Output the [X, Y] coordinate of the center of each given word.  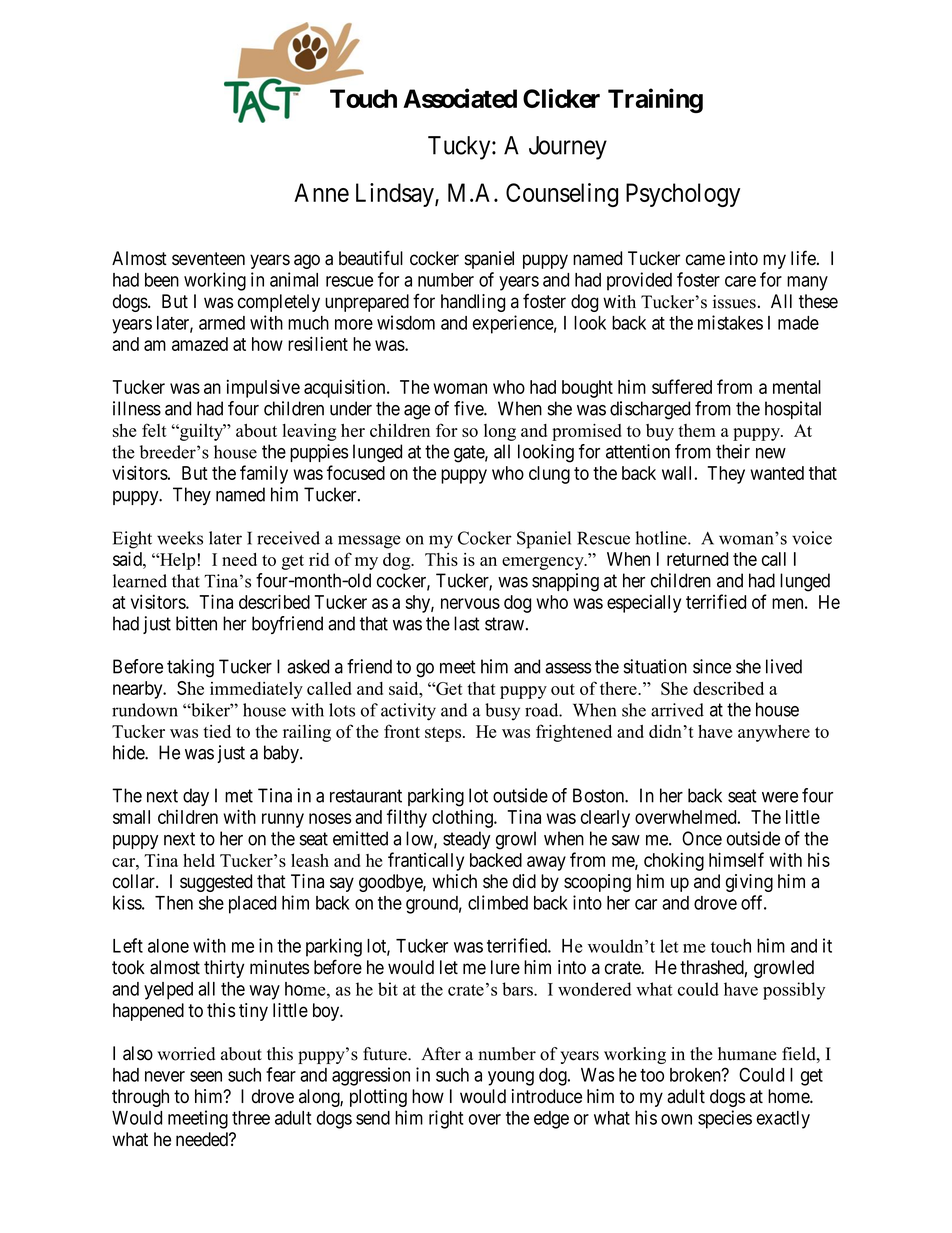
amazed [200, 344]
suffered [682, 386]
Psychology [683, 195]
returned [697, 559]
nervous [470, 603]
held [199, 860]
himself [736, 859]
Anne [321, 192]
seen [206, 1076]
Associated [460, 98]
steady [467, 840]
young [511, 1078]
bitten [196, 623]
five [469, 408]
